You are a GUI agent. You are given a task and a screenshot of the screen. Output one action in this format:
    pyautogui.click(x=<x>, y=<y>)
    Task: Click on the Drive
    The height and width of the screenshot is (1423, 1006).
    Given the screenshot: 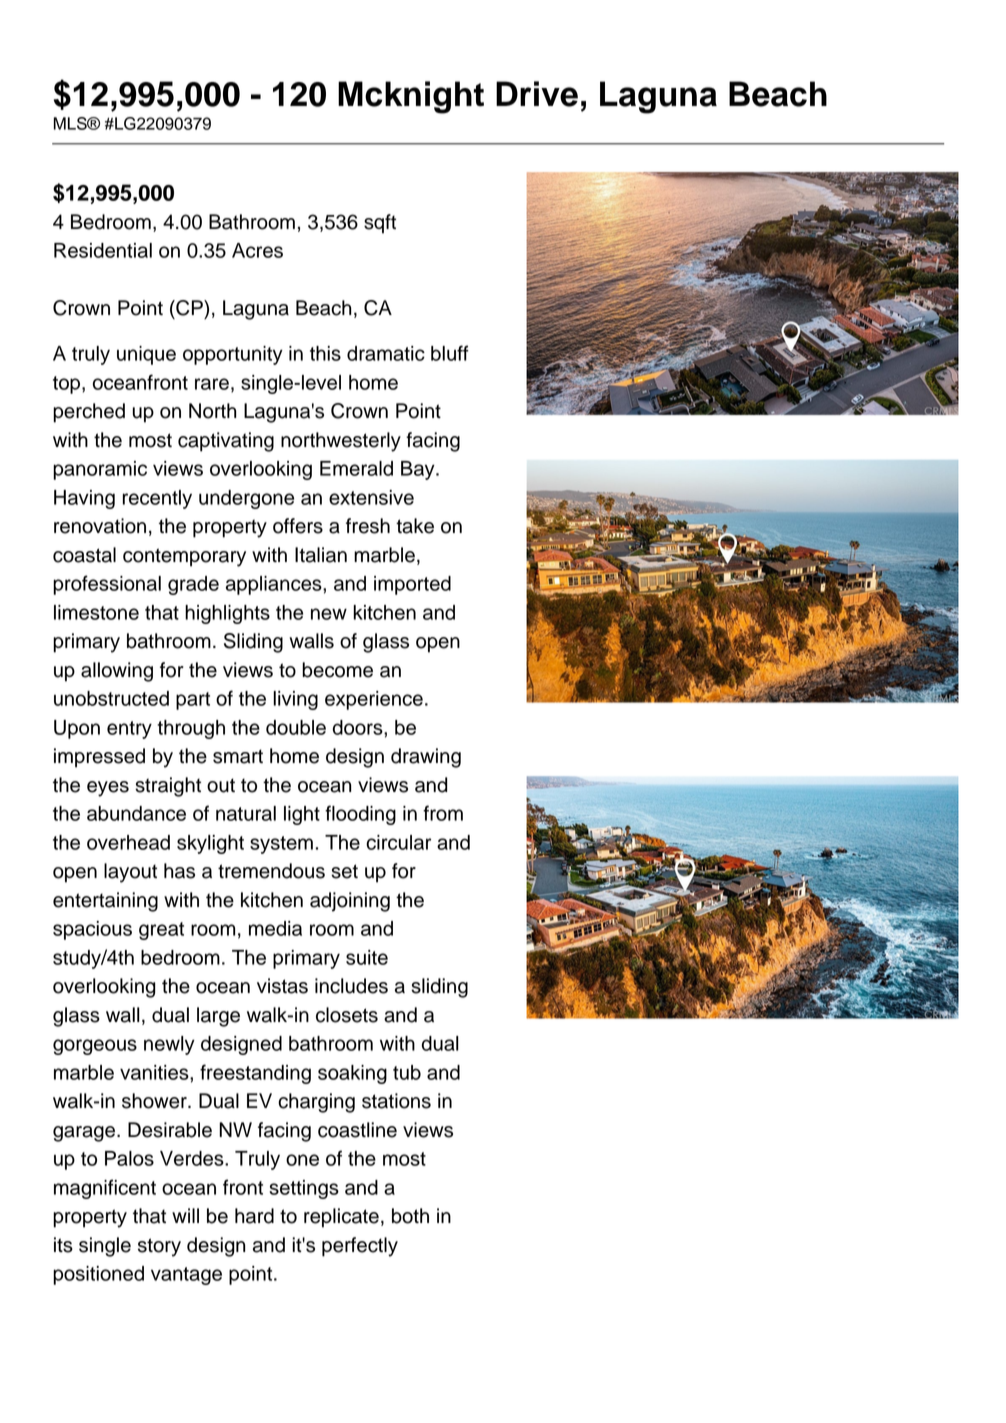 What is the action you would take?
    pyautogui.click(x=537, y=94)
